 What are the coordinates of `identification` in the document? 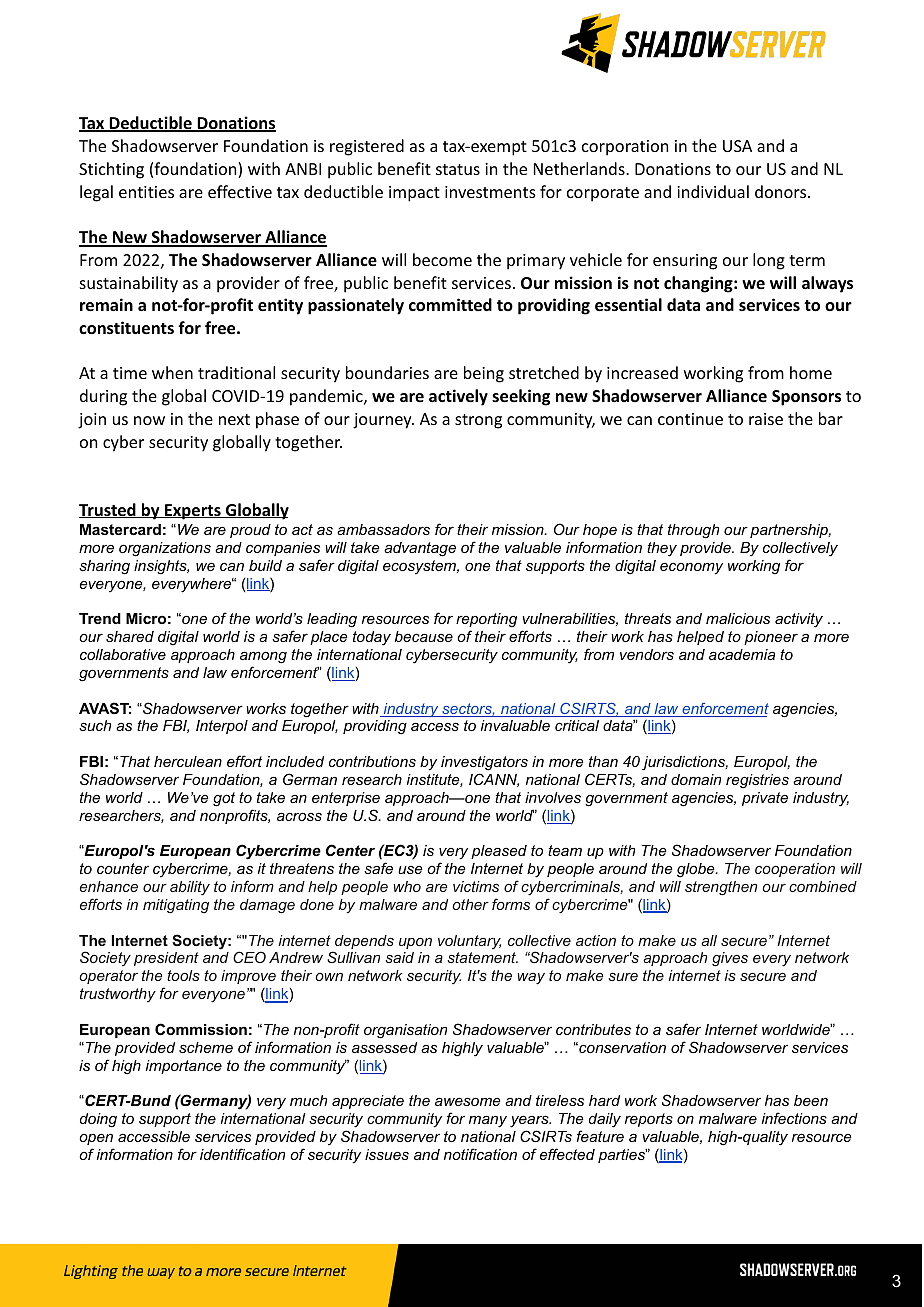 It's located at (242, 1154).
